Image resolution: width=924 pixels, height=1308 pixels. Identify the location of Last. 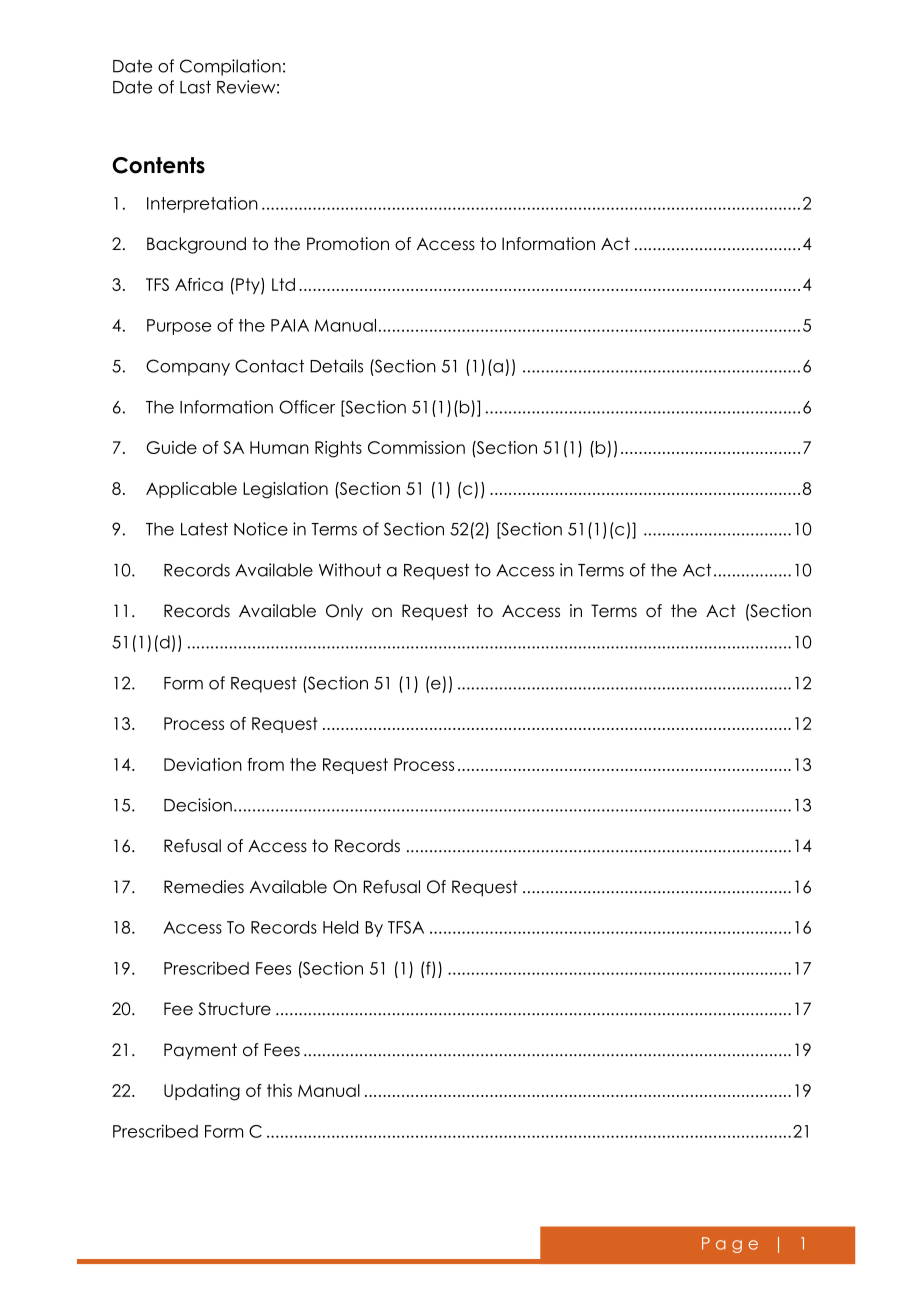
(195, 87).
